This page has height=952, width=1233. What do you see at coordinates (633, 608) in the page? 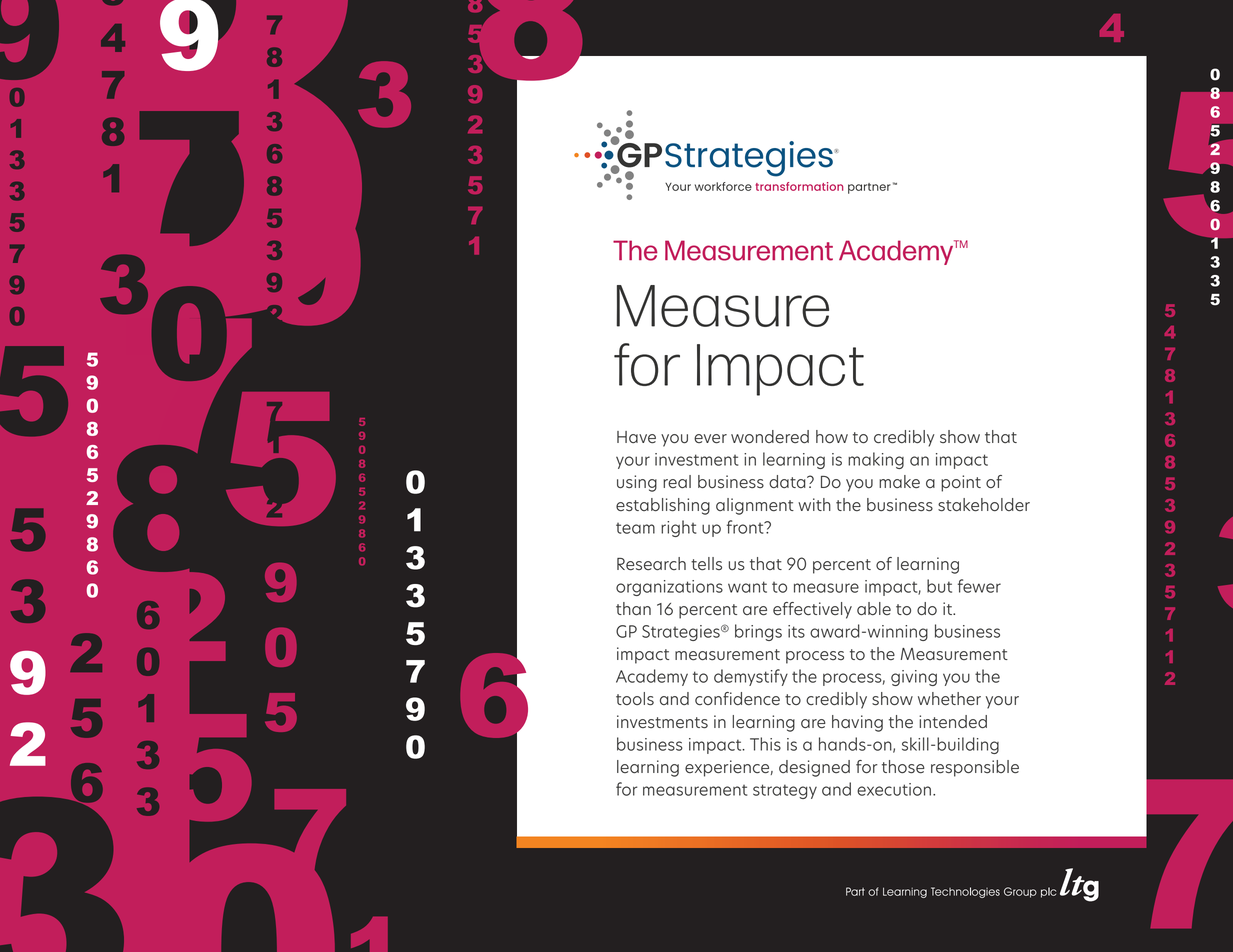
I see `than` at bounding box center [633, 608].
